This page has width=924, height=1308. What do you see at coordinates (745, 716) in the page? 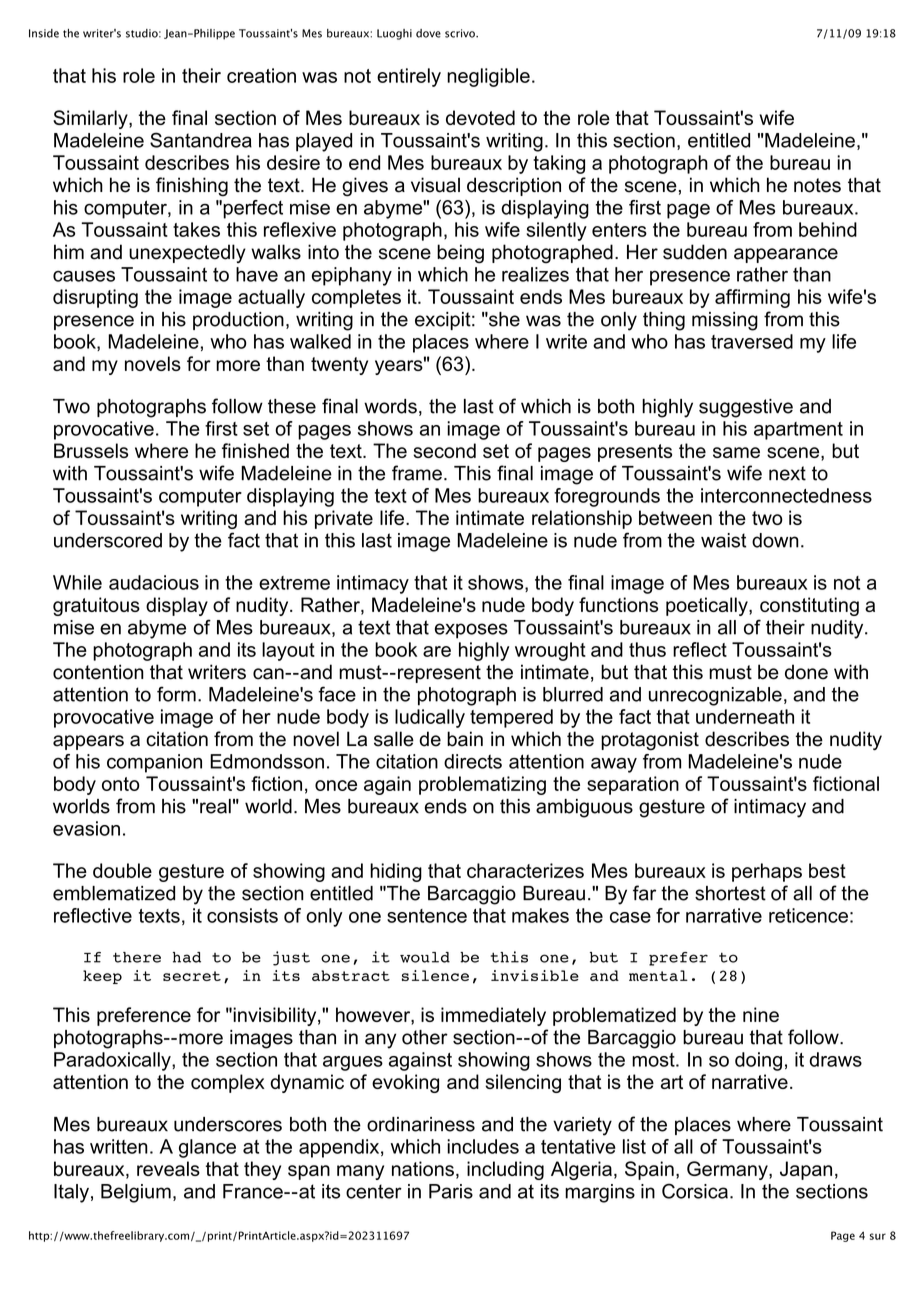
I see `underneath` at bounding box center [745, 716].
